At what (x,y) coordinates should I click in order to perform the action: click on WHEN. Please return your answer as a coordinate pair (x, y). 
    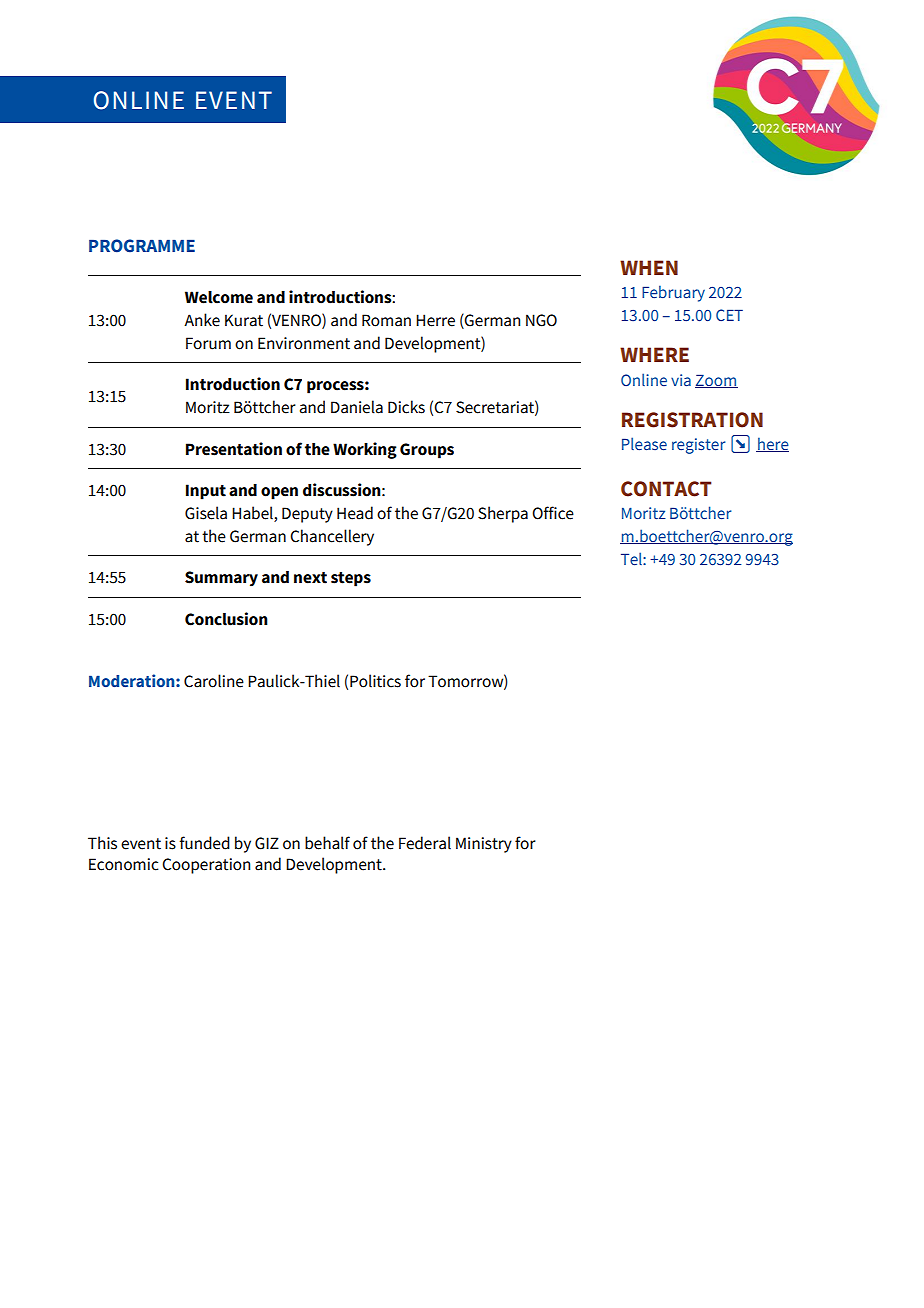
    Looking at the image, I should click on (649, 267).
